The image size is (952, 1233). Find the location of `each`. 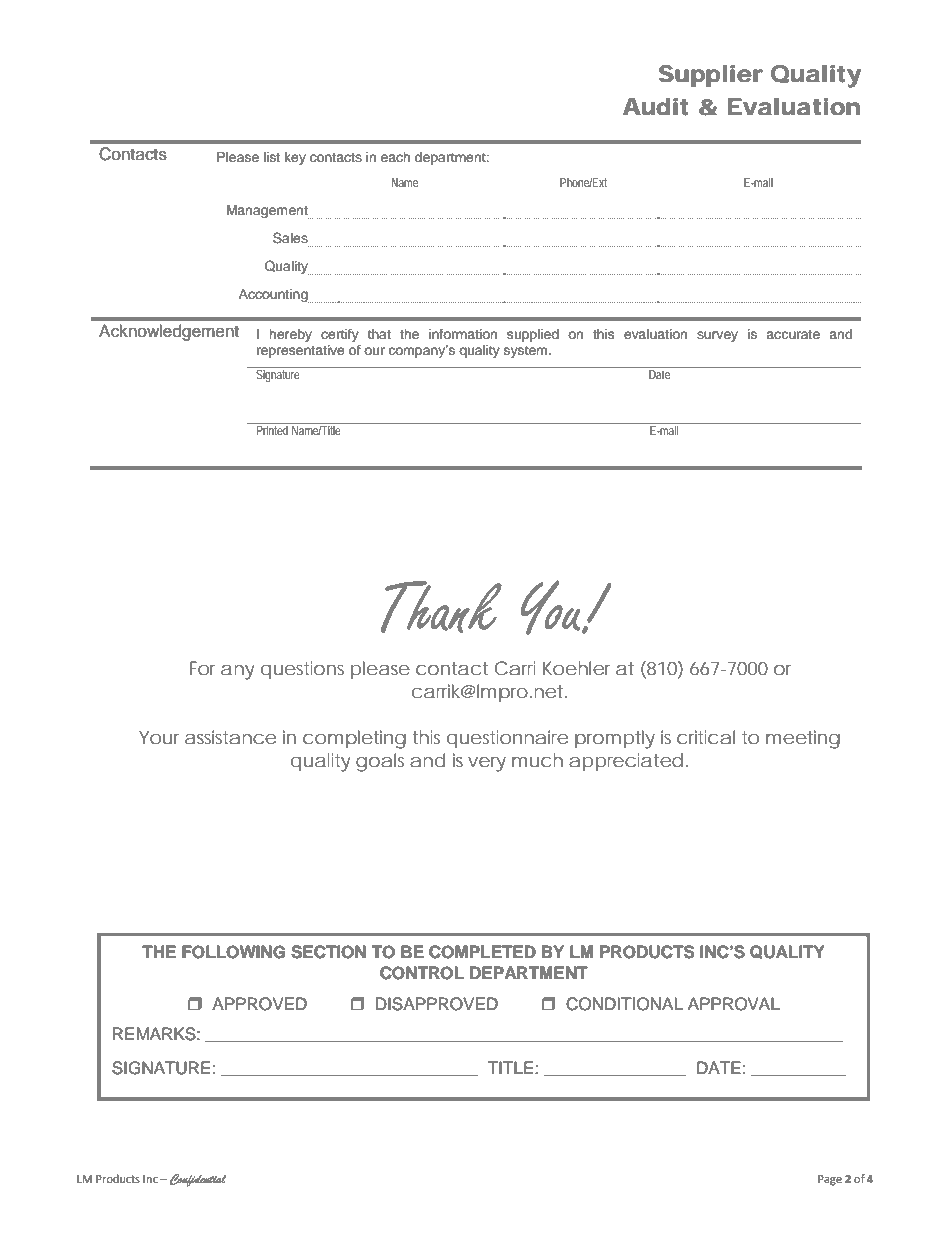

each is located at coordinates (395, 157).
